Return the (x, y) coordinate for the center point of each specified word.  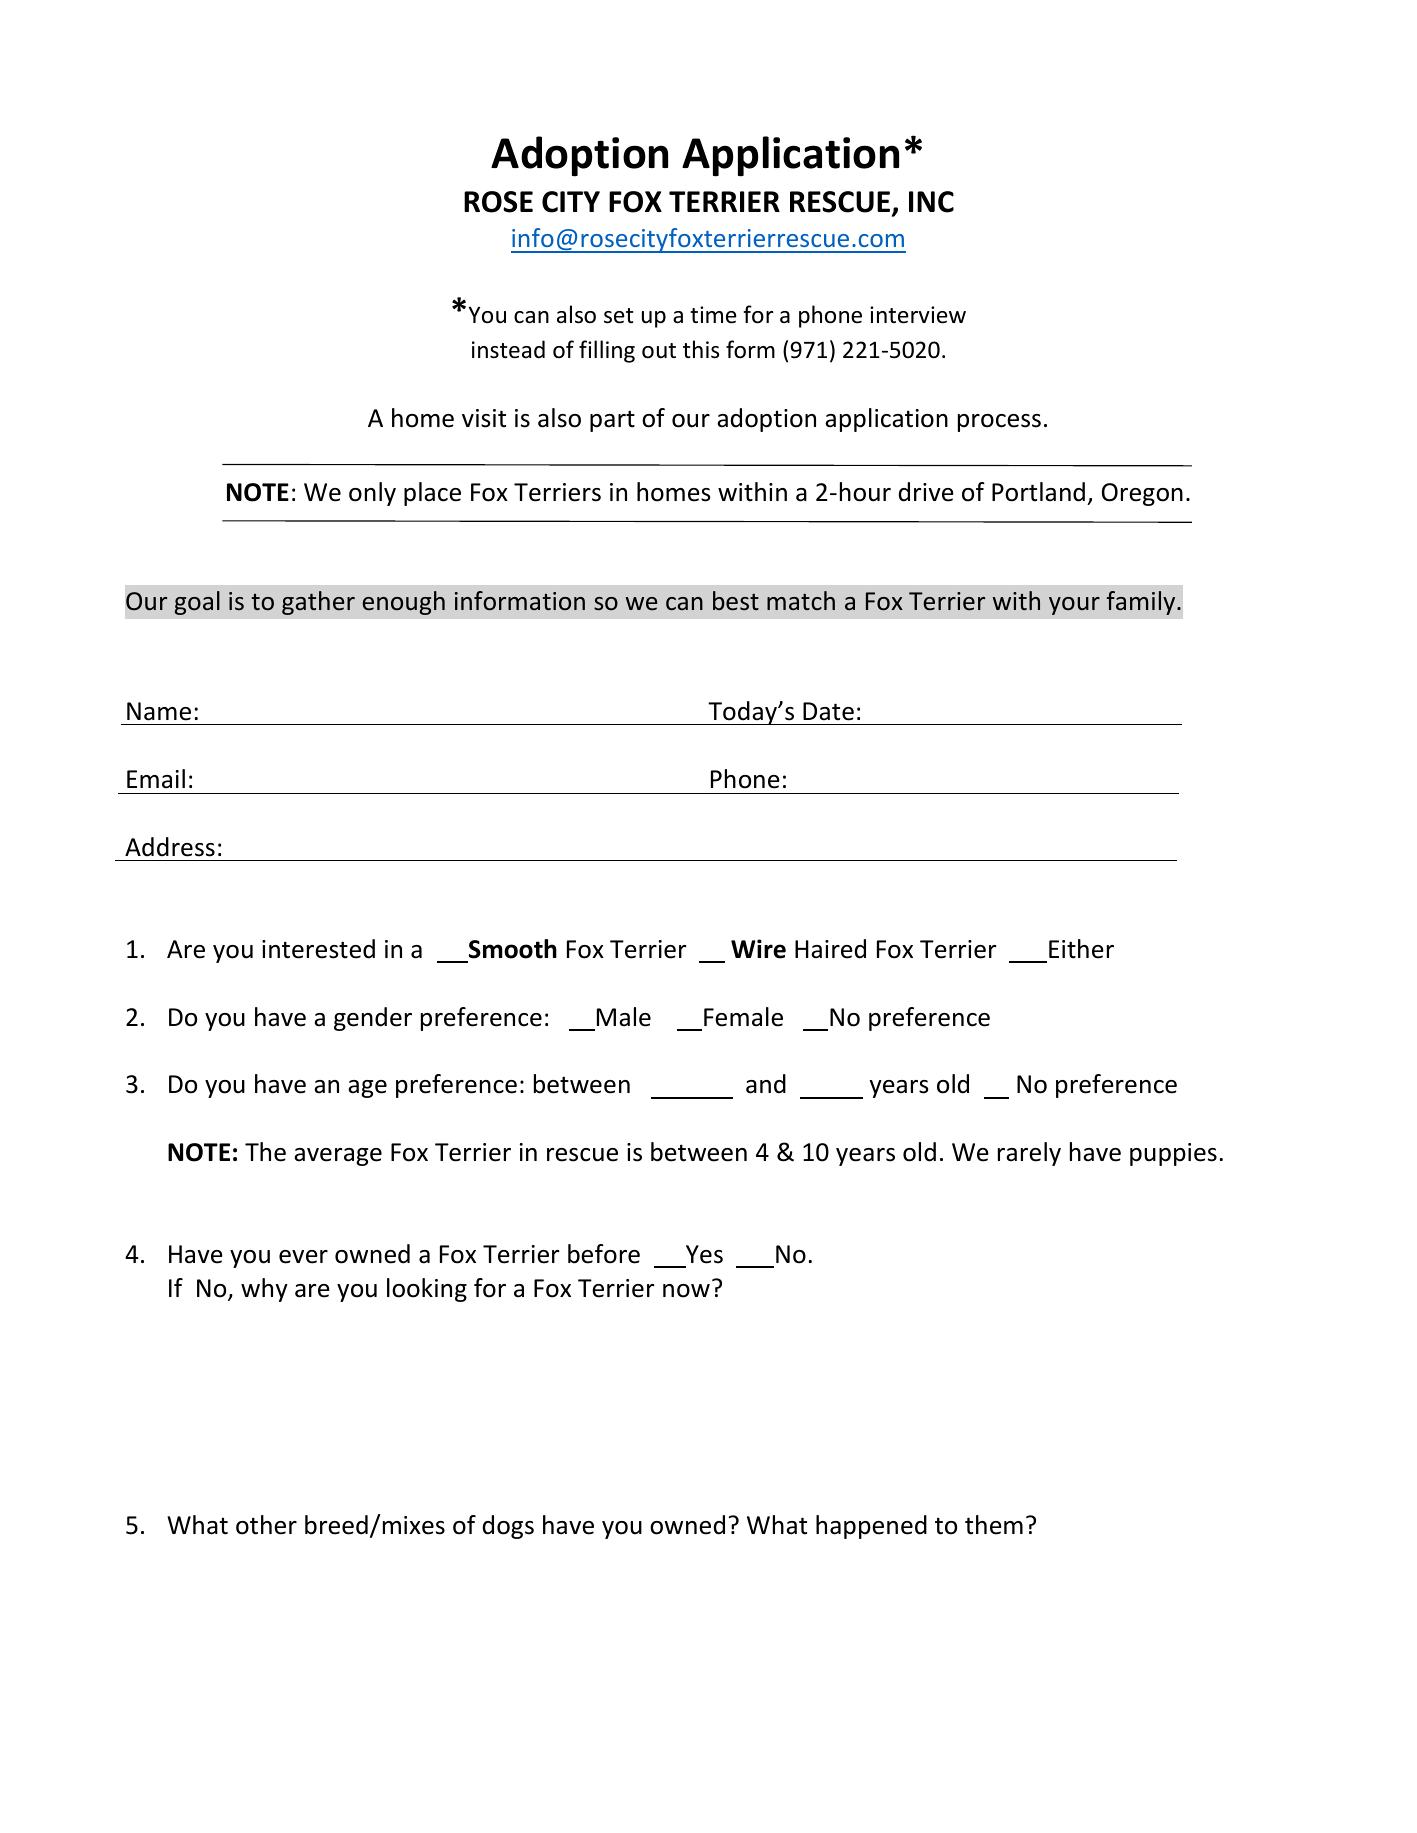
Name (159, 711)
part (612, 421)
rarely (1029, 1154)
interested (318, 949)
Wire (758, 949)
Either (1081, 949)
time (713, 315)
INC (931, 202)
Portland (1038, 492)
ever (303, 1257)
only (372, 494)
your (1074, 606)
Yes (704, 1254)
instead (508, 349)
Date (828, 711)
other (266, 1525)
